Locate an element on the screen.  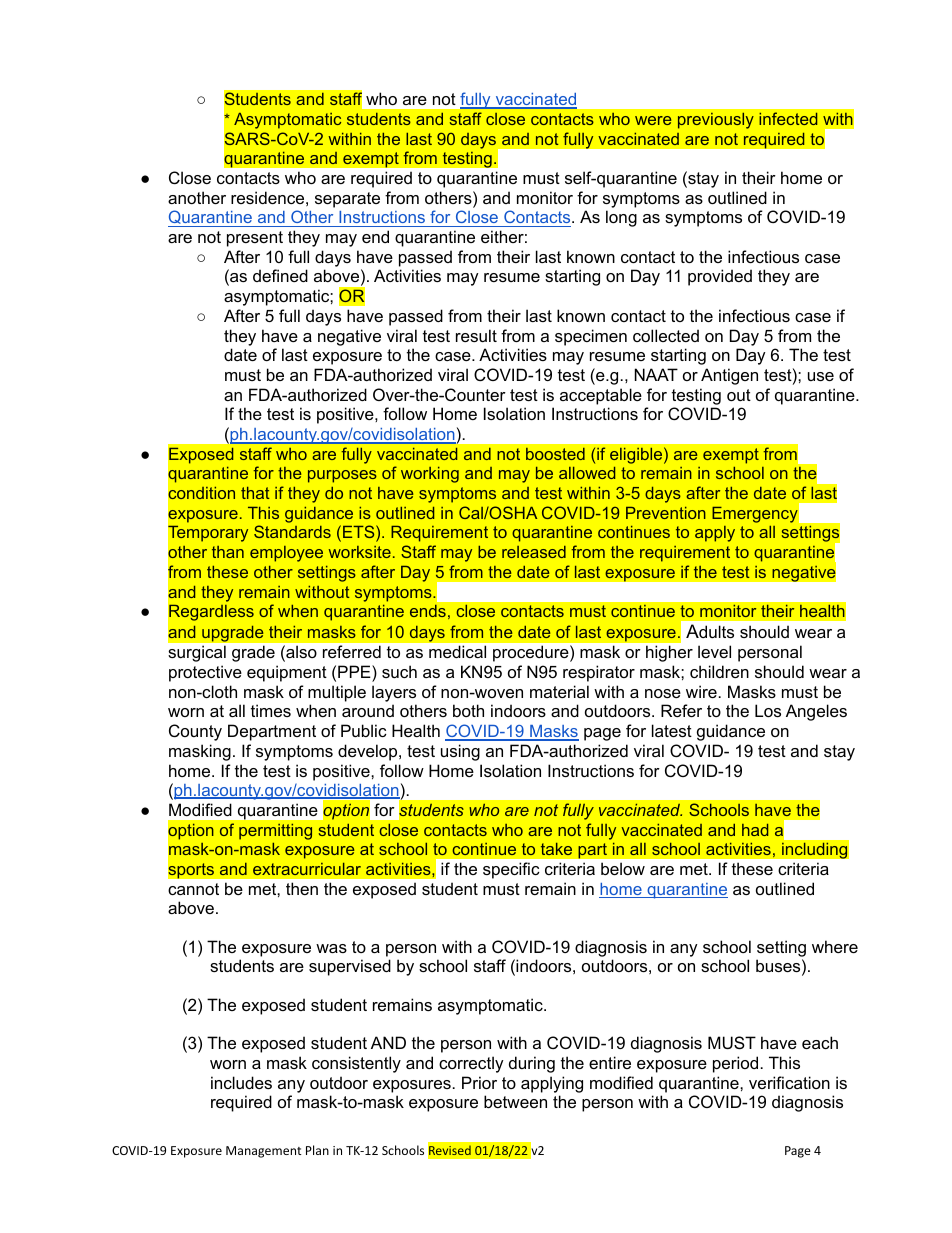
infected is located at coordinates (788, 118).
